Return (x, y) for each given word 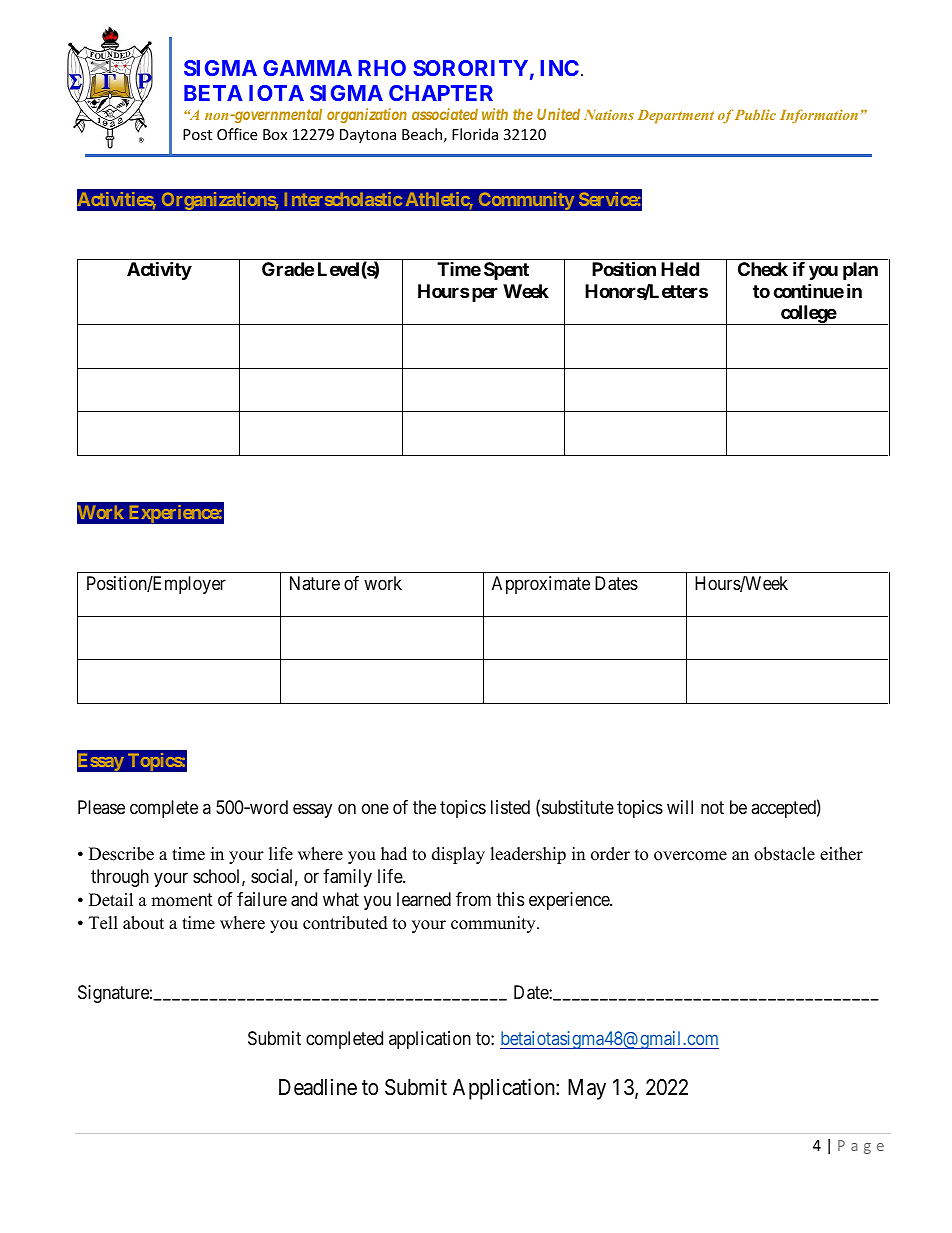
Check (763, 269)
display (458, 855)
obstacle (784, 854)
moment (182, 900)
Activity (159, 270)
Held (680, 269)
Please (101, 807)
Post (197, 134)
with (495, 114)
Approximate (541, 585)
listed (510, 807)
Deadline (318, 1087)
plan (860, 271)
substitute (578, 807)
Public (755, 114)
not (712, 807)
